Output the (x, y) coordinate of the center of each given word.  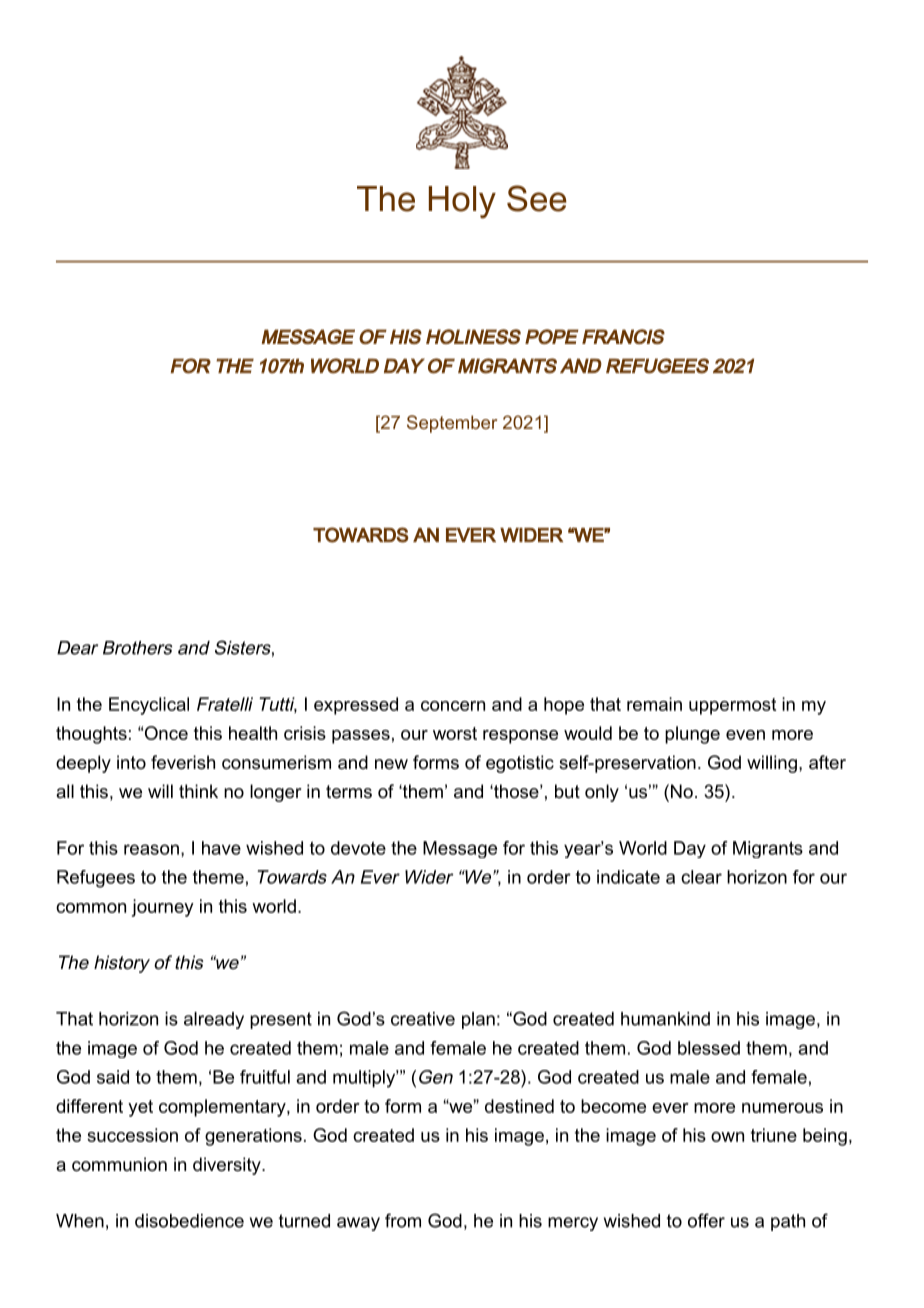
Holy (462, 202)
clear (701, 877)
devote (358, 848)
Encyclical (149, 706)
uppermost (732, 706)
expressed (356, 706)
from (403, 1220)
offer (706, 1220)
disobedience (189, 1221)
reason (151, 849)
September (452, 424)
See (537, 198)
